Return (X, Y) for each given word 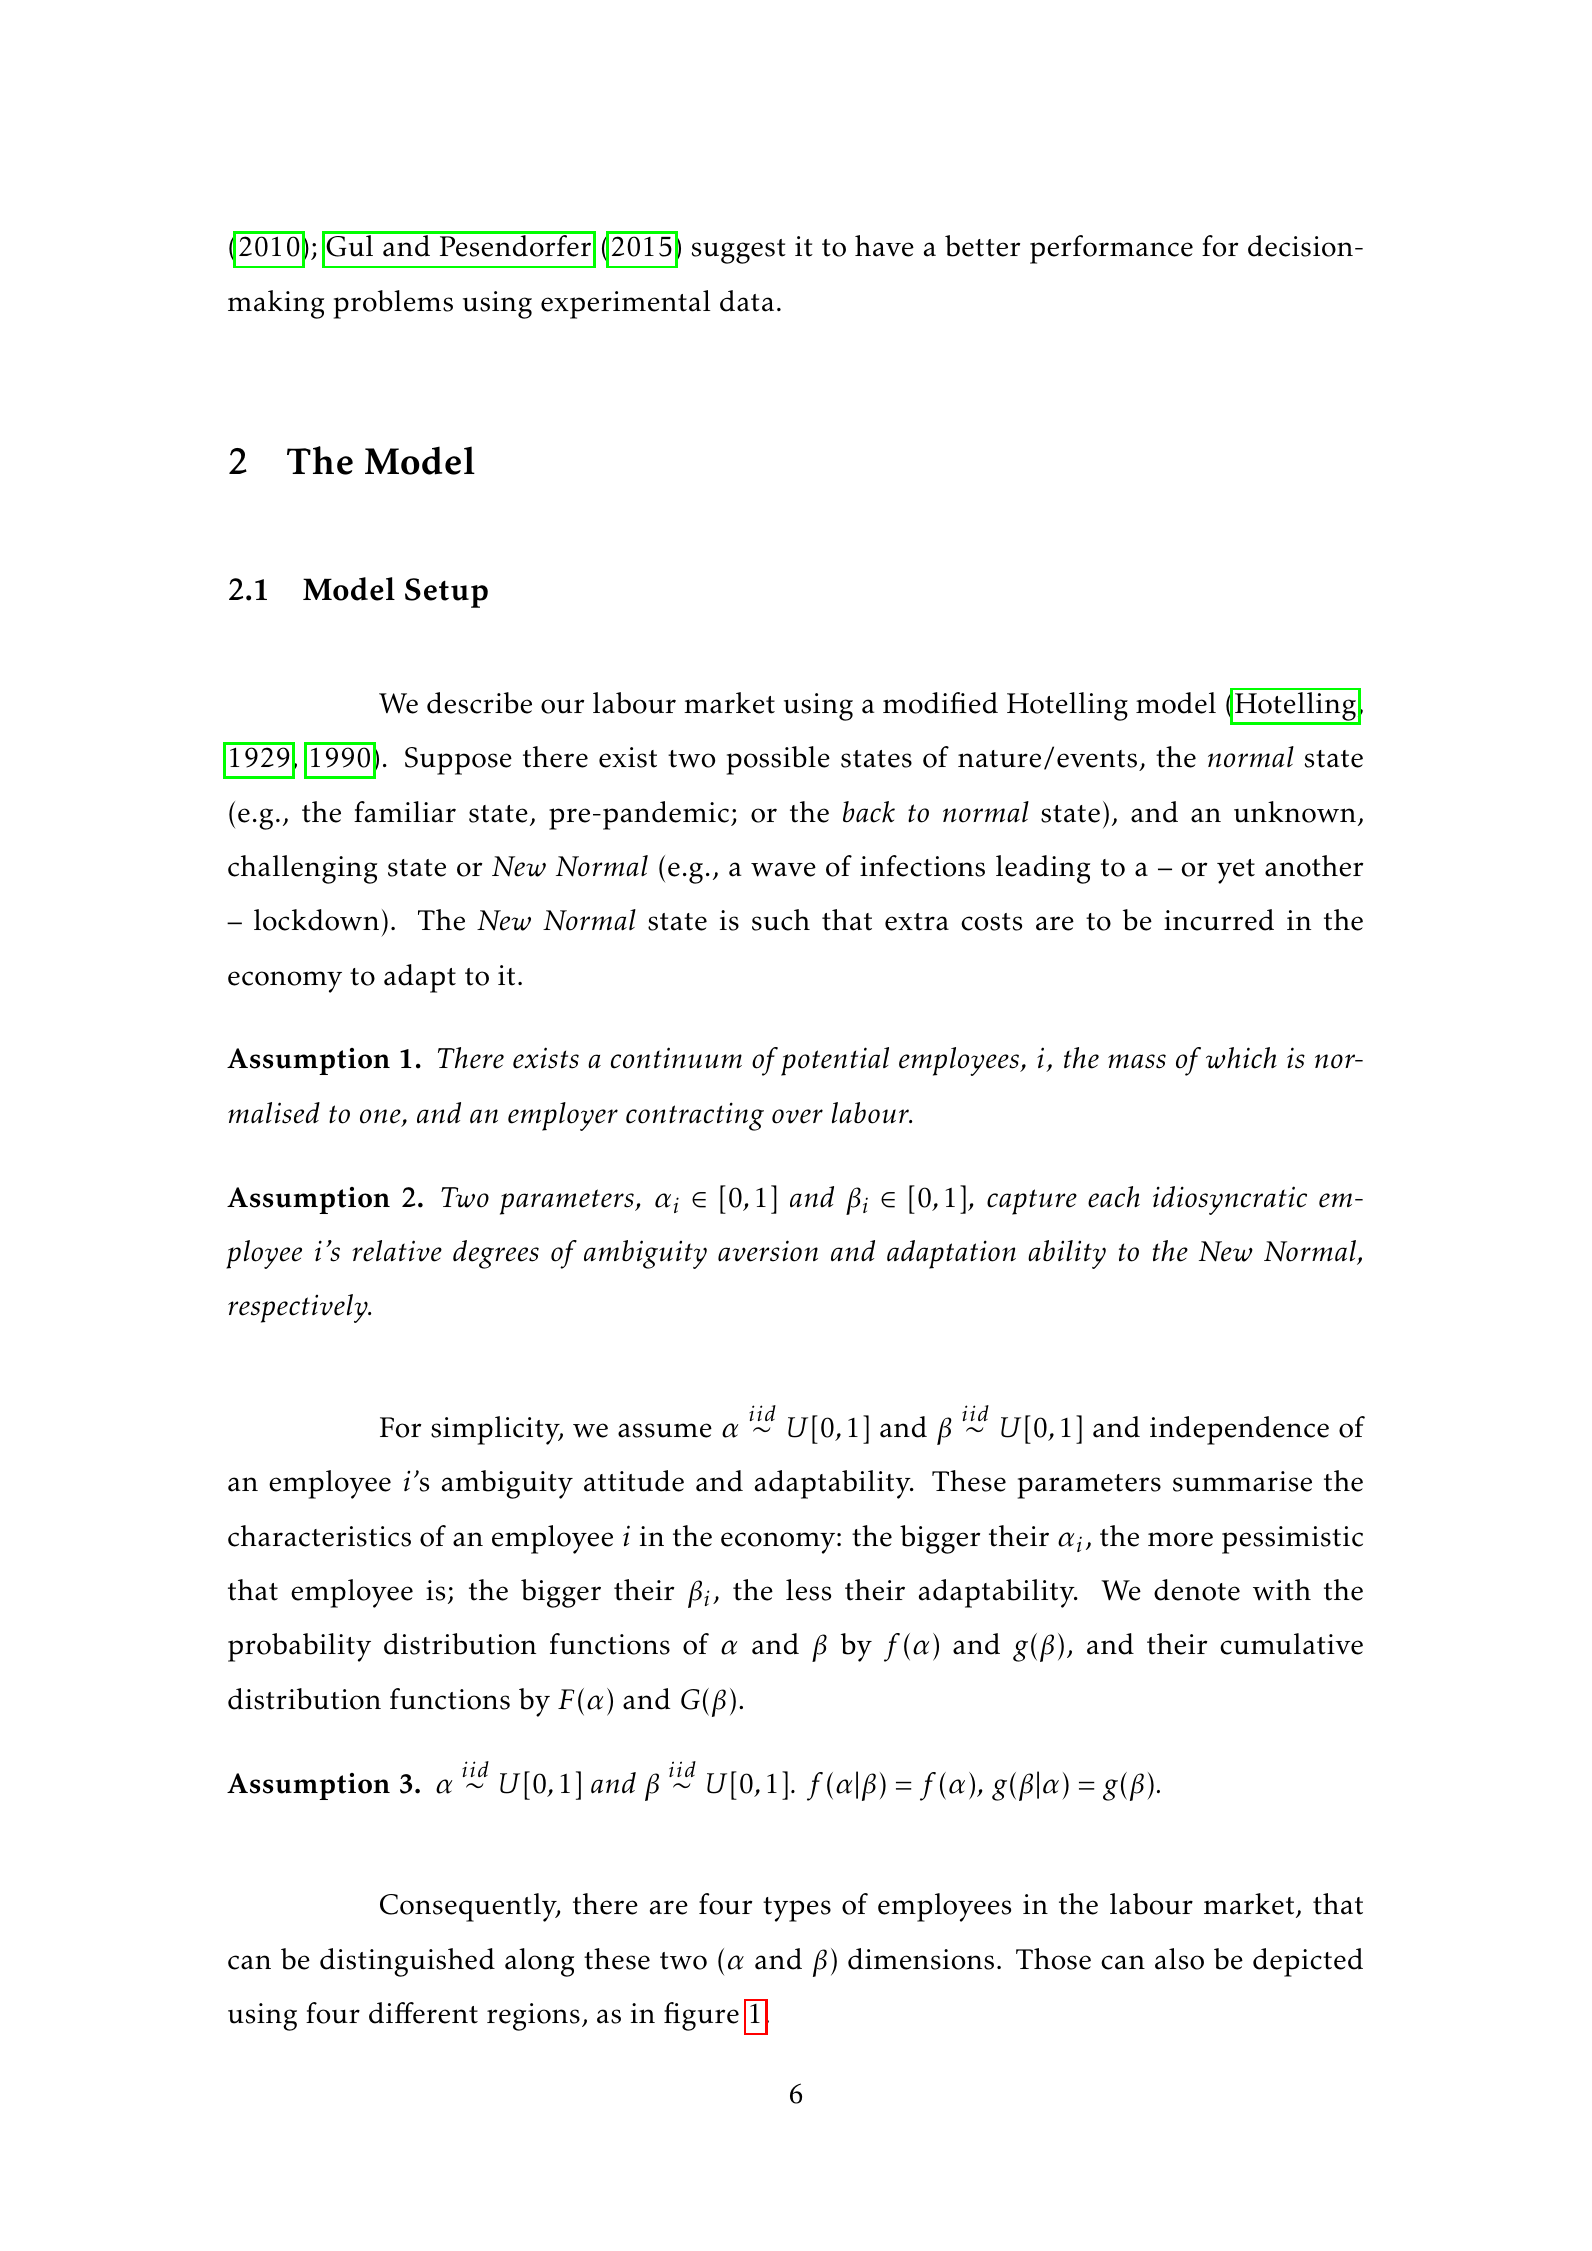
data (747, 301)
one (381, 1117)
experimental (626, 304)
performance (1111, 249)
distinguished (407, 1962)
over (797, 1116)
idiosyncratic (1230, 1200)
